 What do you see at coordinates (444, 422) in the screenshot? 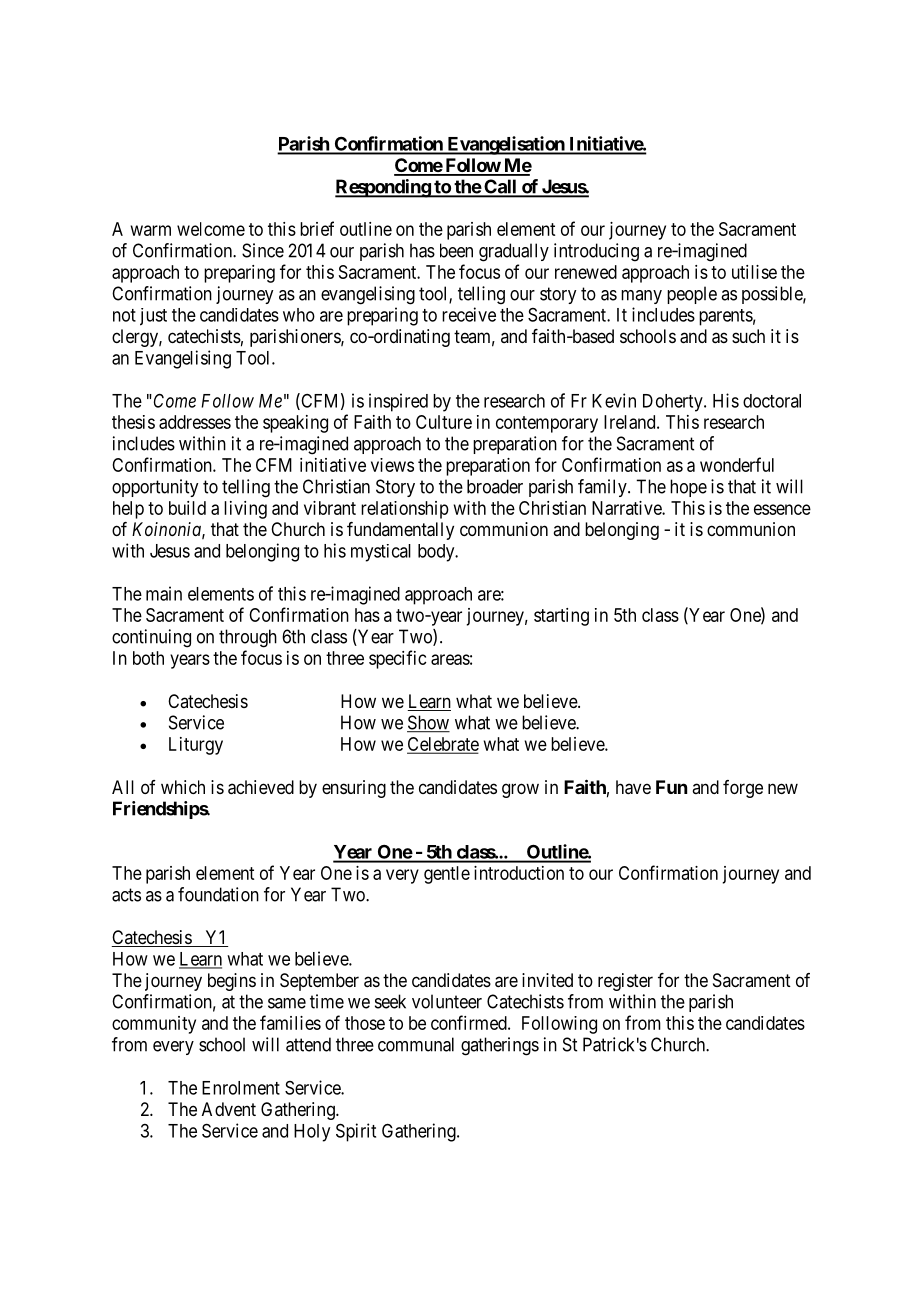
I see `Culture` at bounding box center [444, 422].
